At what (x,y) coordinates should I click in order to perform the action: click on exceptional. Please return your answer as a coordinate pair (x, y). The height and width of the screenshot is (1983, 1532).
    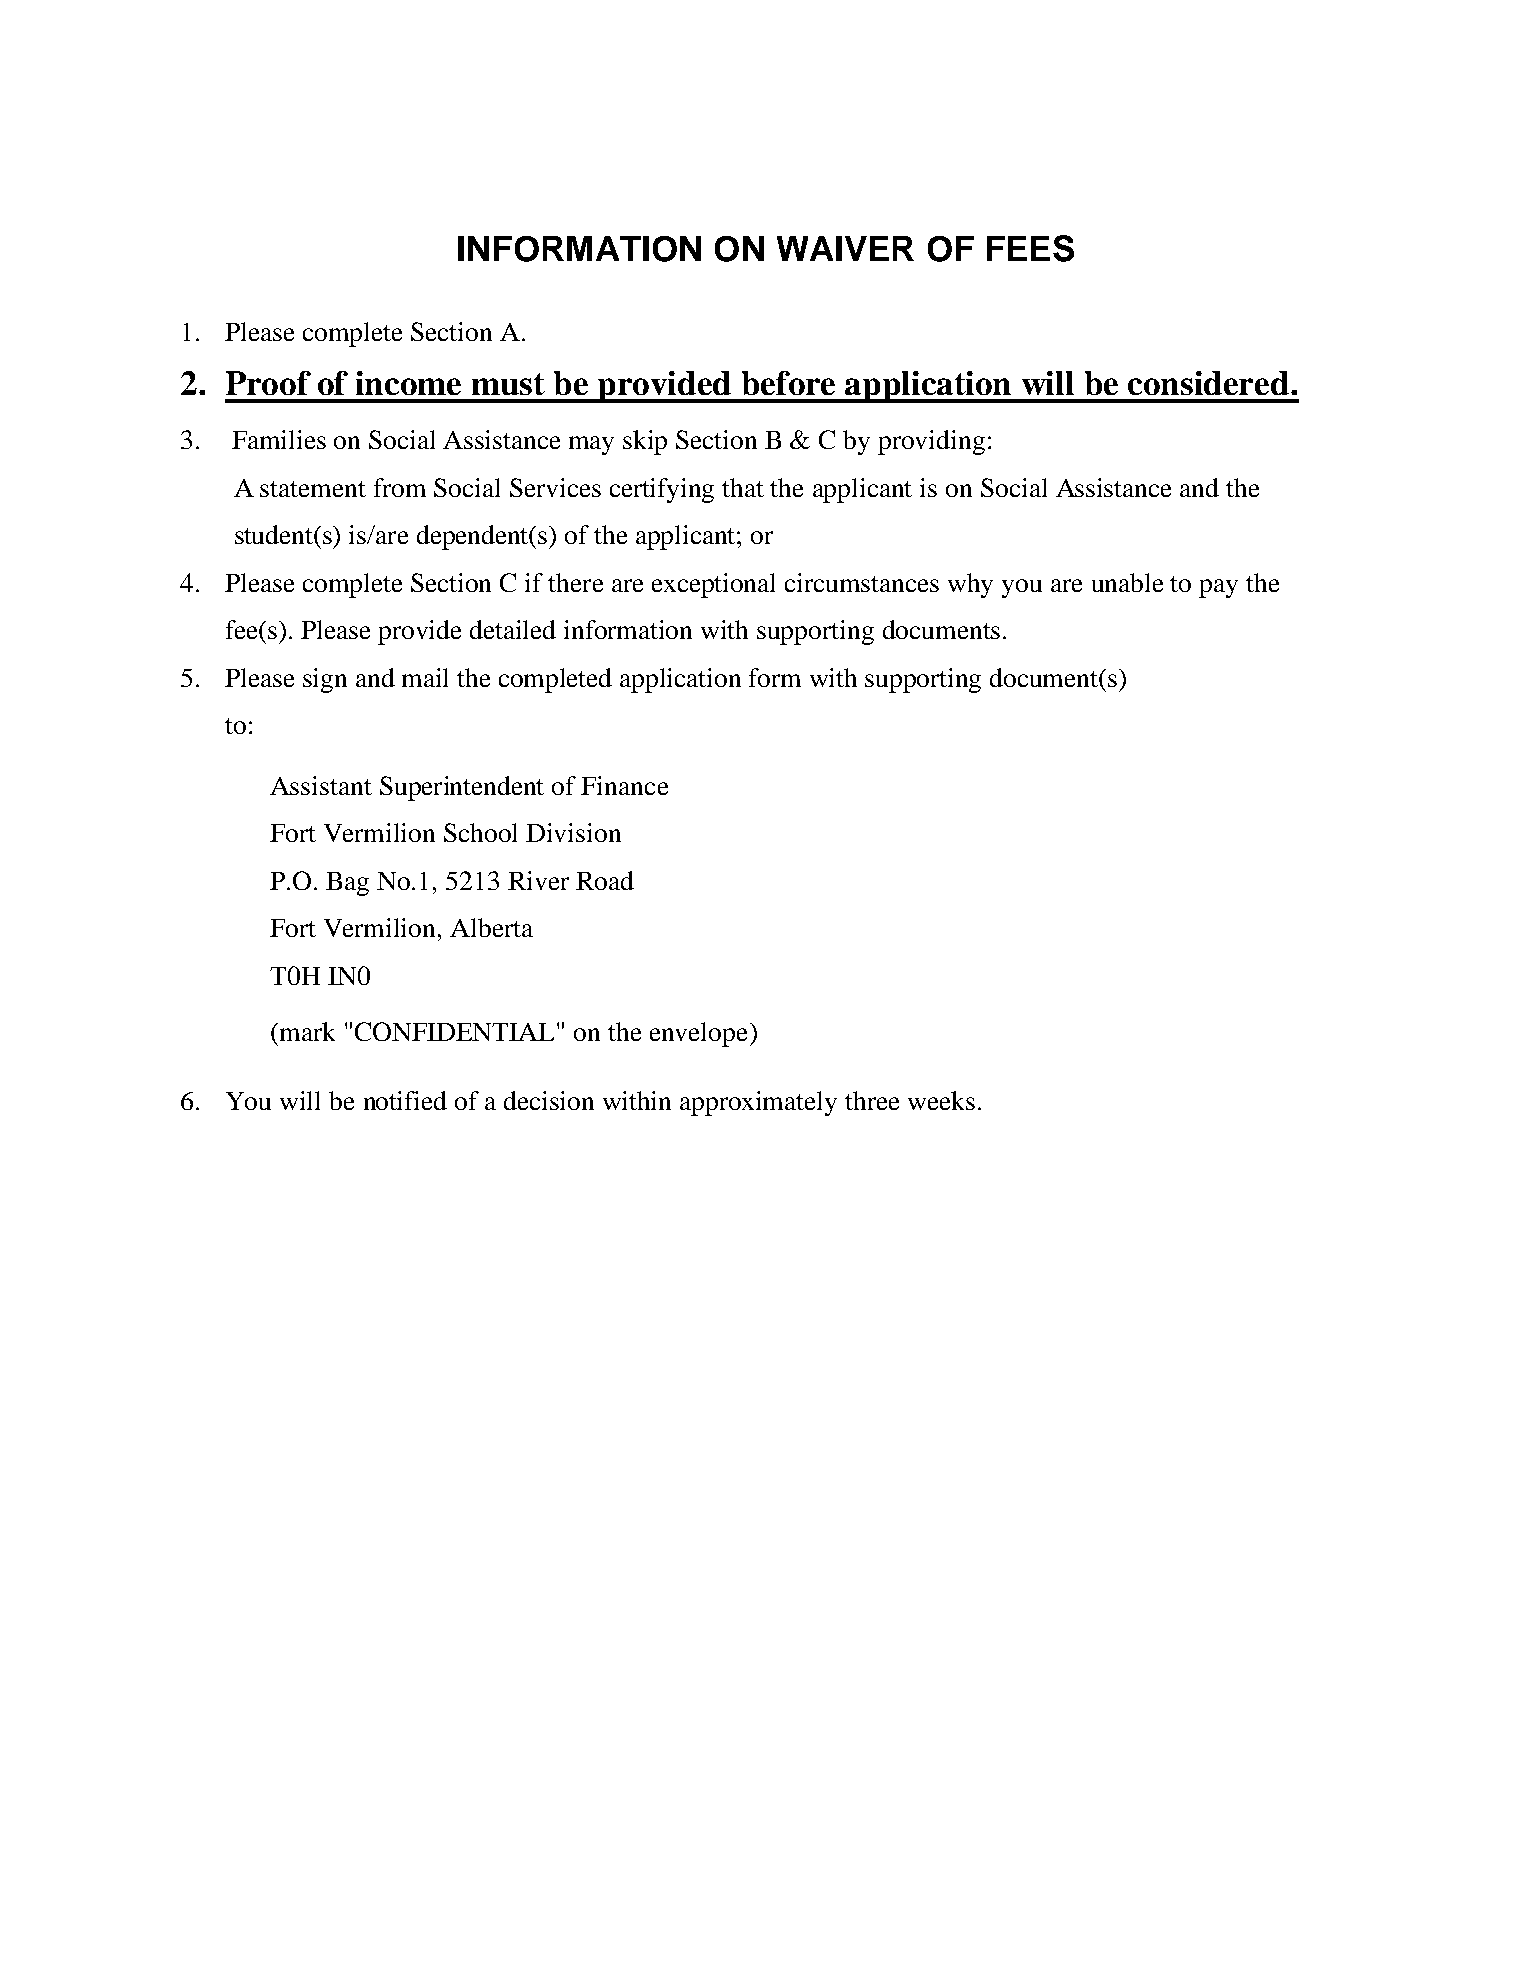
    Looking at the image, I should click on (713, 585).
